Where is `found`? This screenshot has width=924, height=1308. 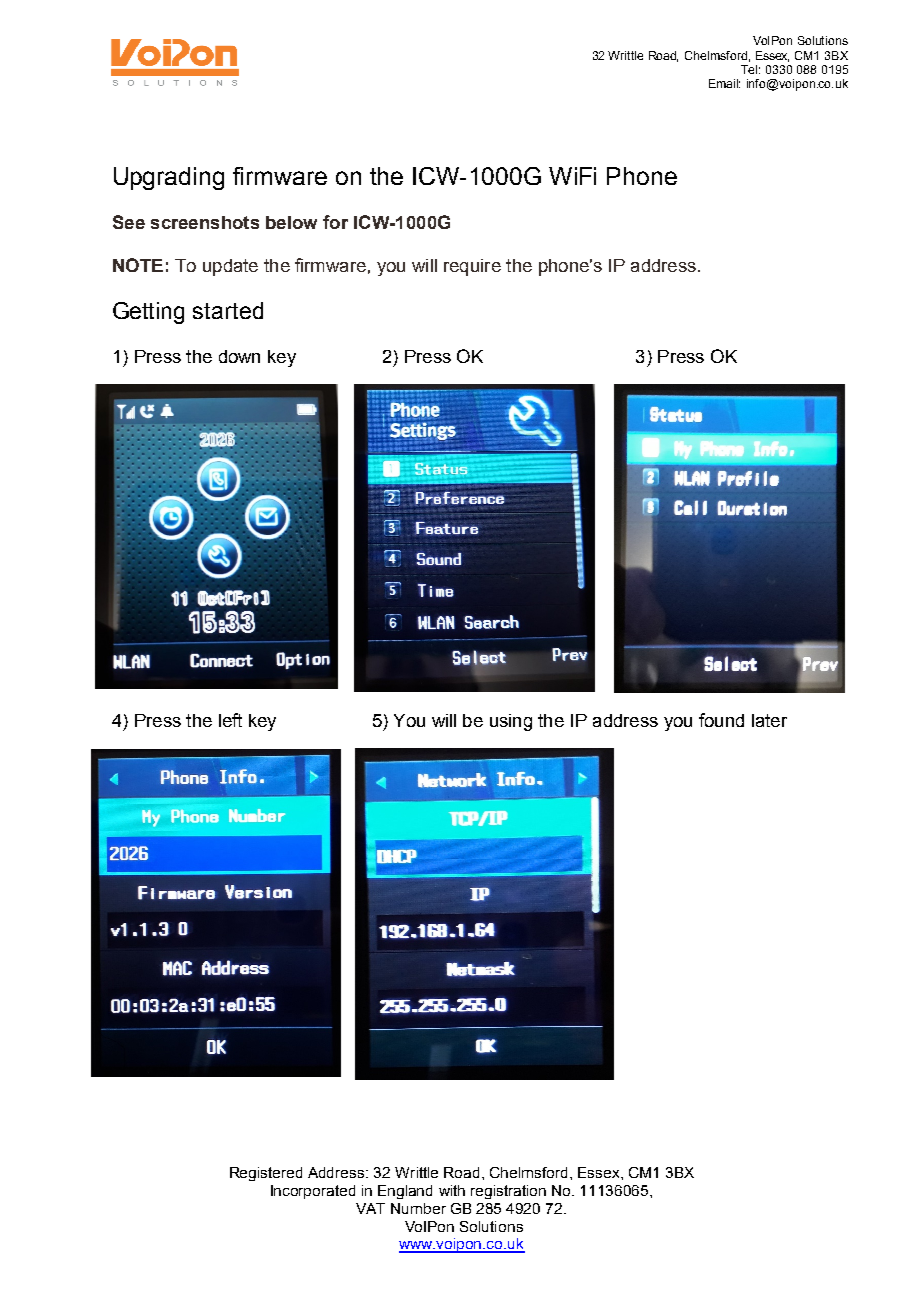
found is located at coordinates (721, 720).
